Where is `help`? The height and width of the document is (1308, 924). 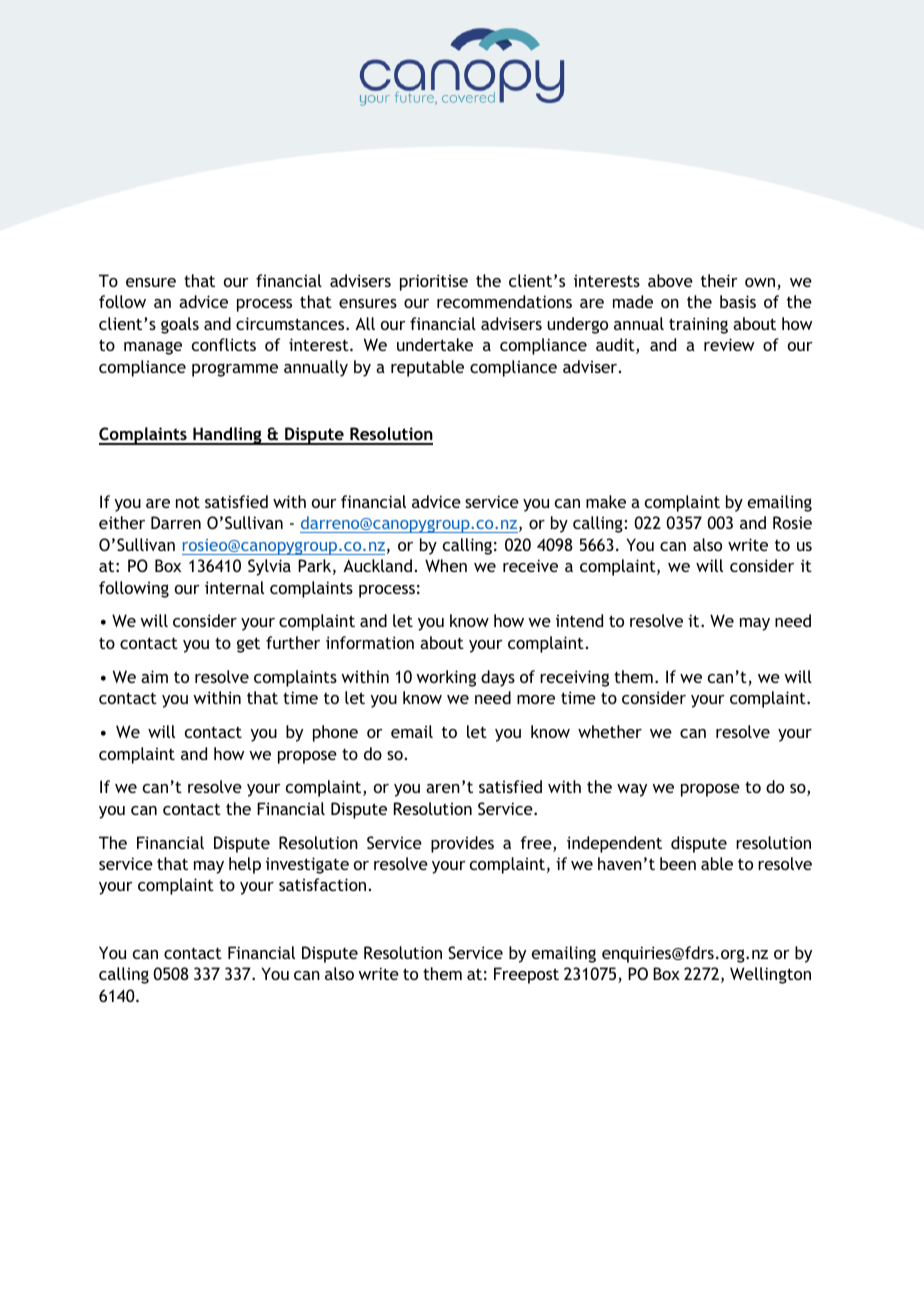
help is located at coordinates (245, 865).
